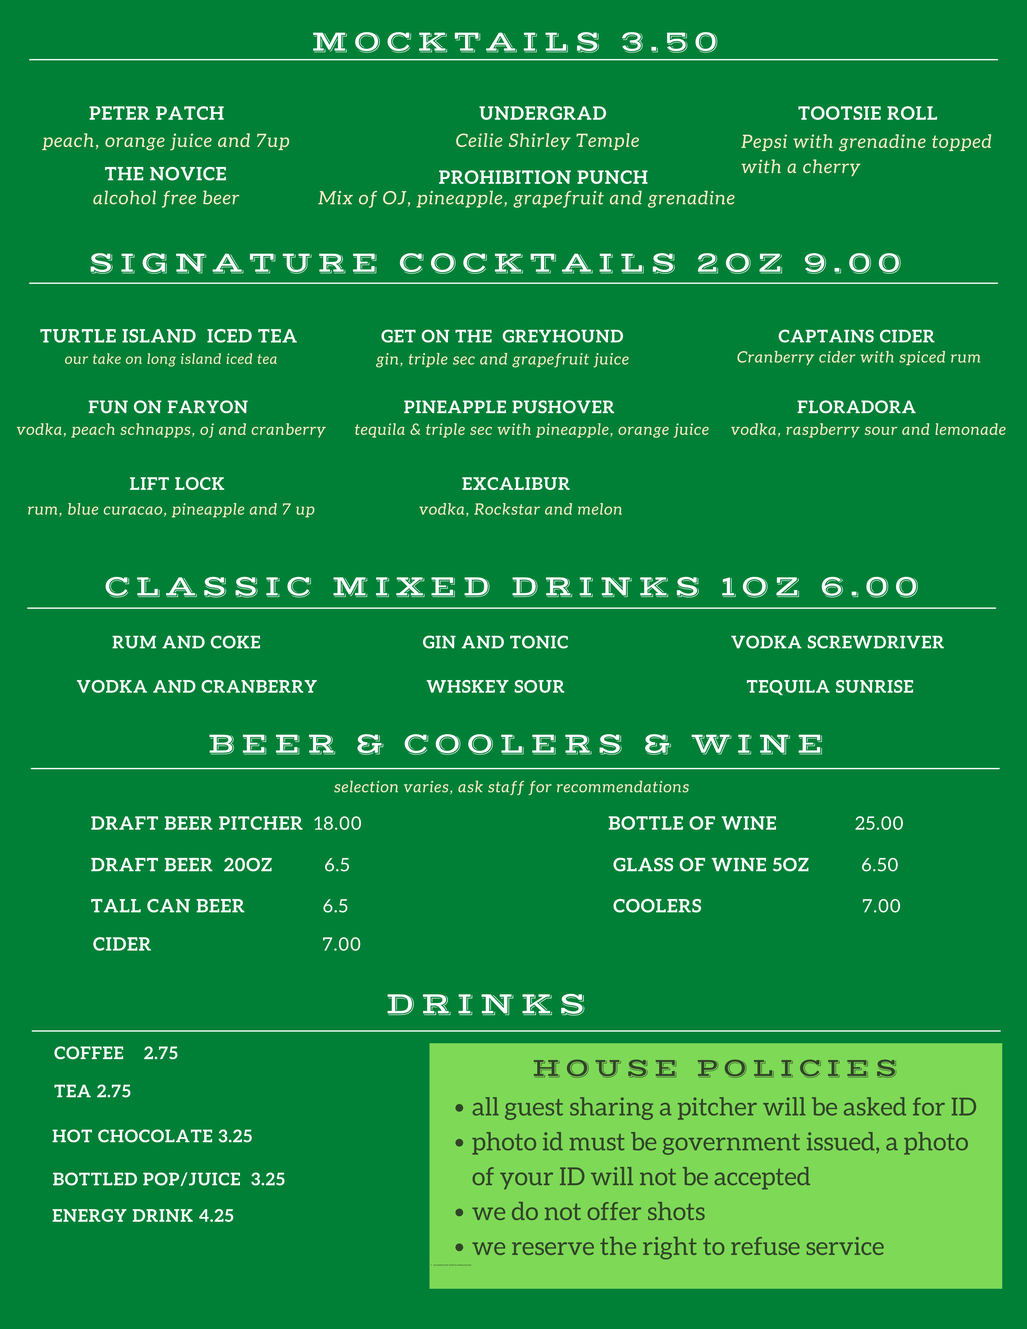 The width and height of the document is (1027, 1329). I want to click on issued, so click(842, 1141).
